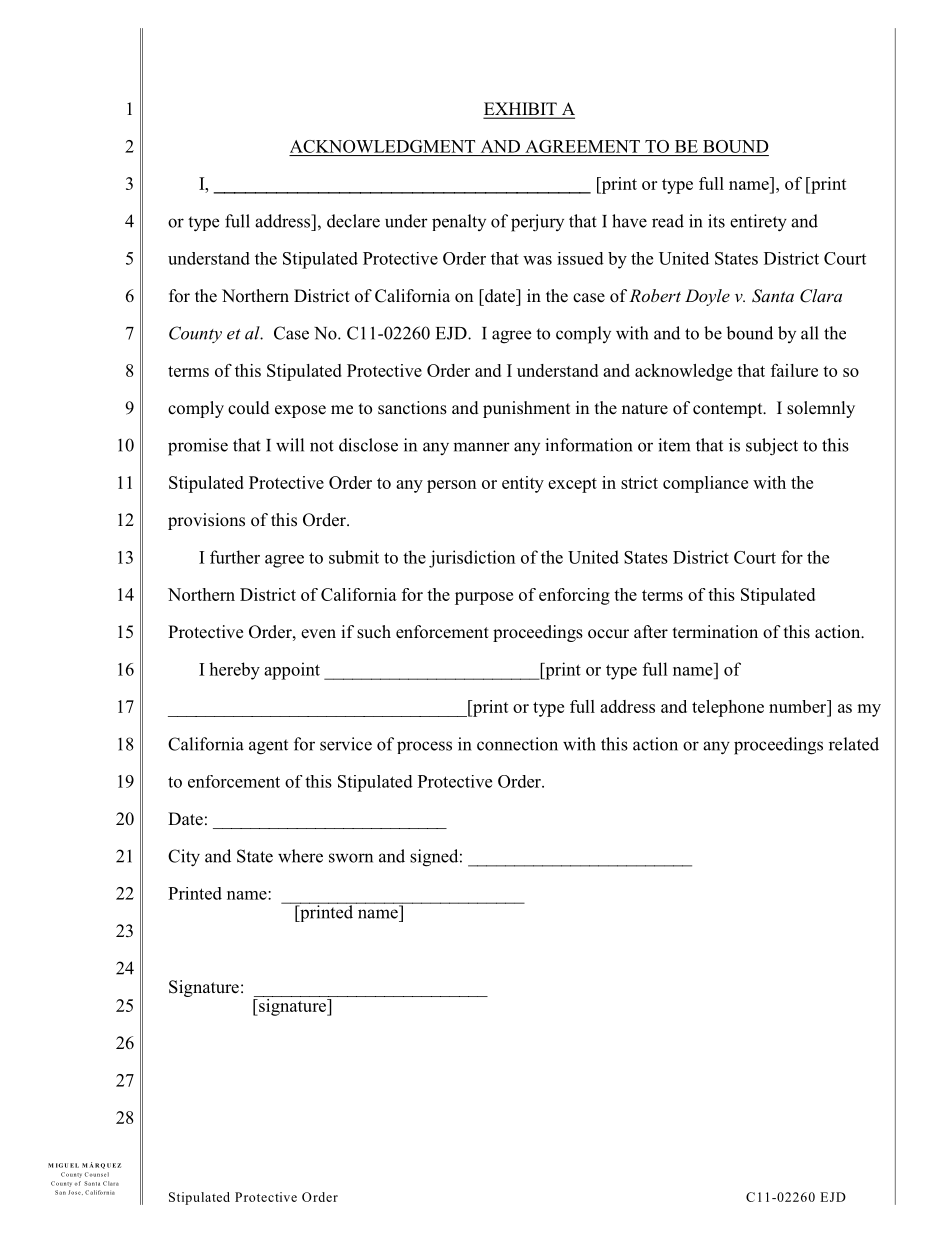 This screenshot has width=952, height=1233. Describe the element at coordinates (290, 445) in the screenshot. I see `will` at that location.
